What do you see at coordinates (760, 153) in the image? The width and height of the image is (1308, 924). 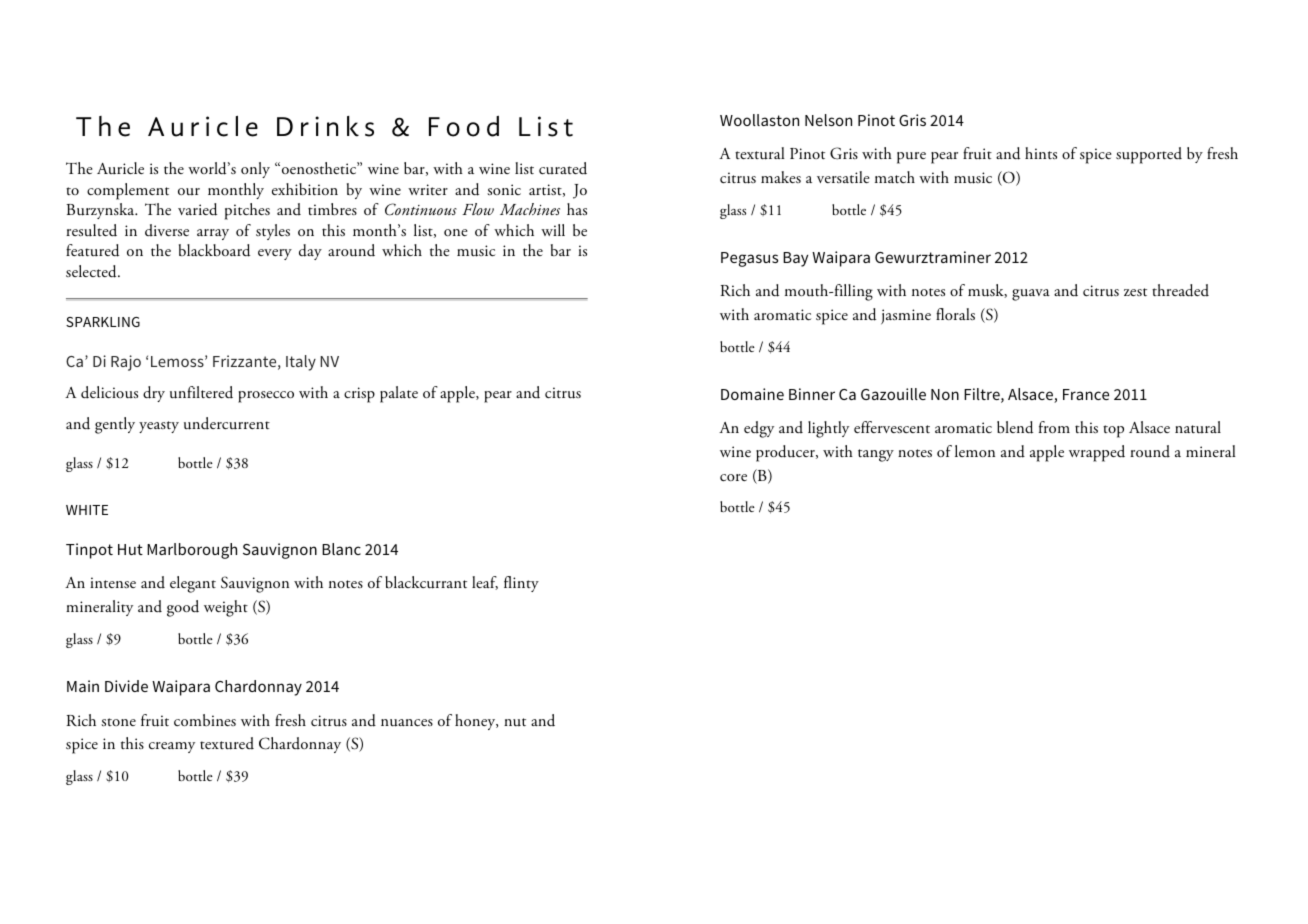 I see `textural` at bounding box center [760, 153].
